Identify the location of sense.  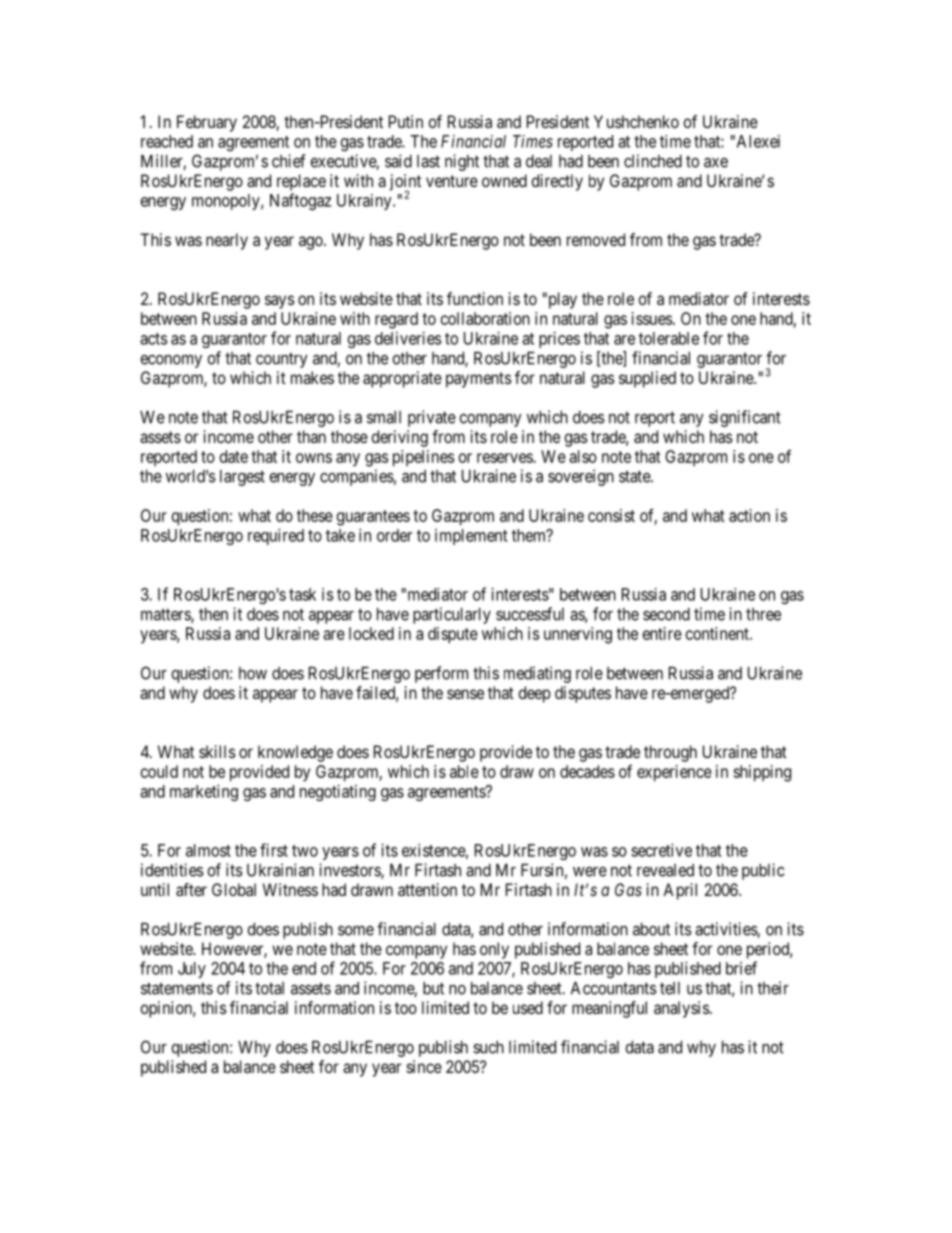
(465, 694).
